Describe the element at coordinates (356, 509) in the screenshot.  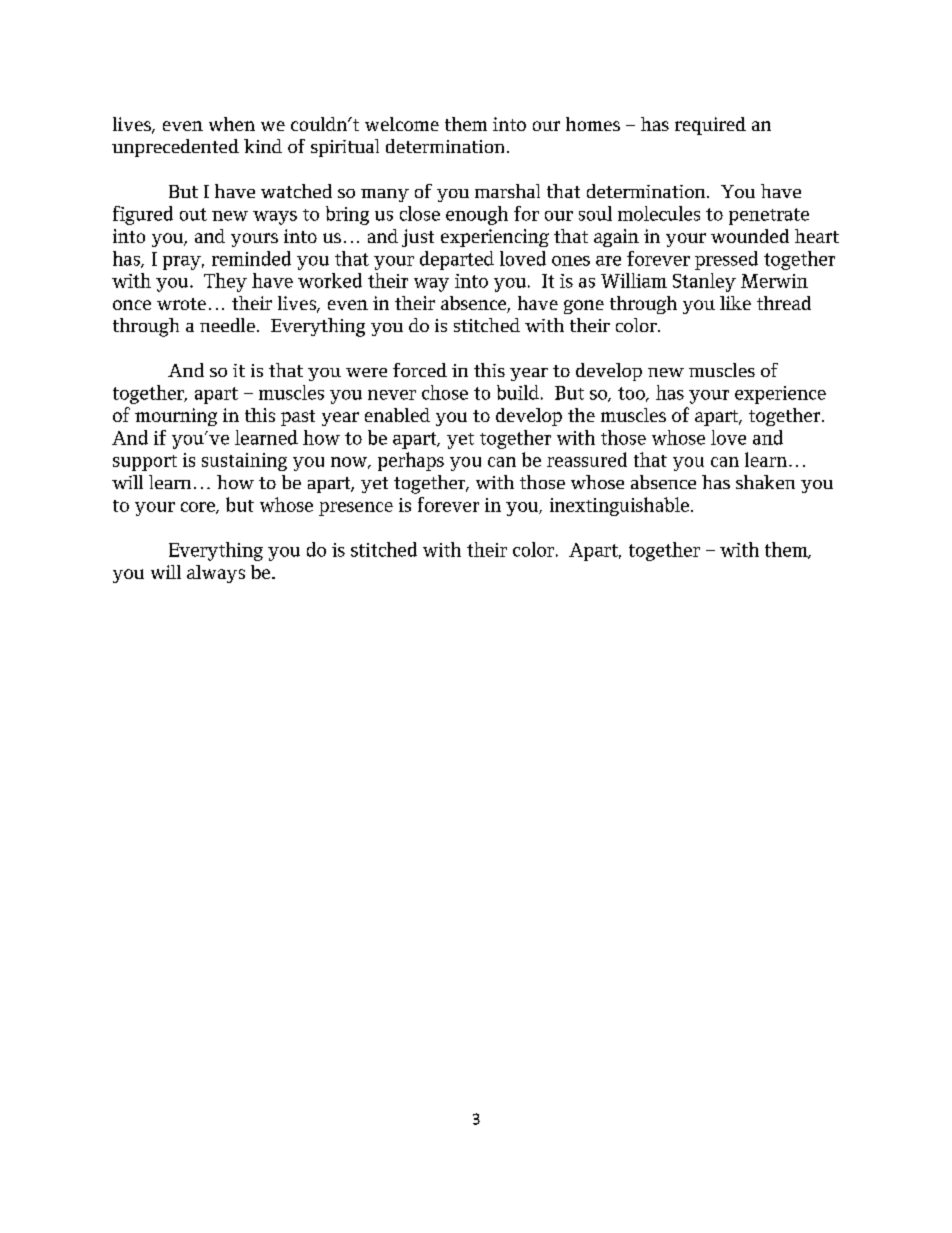
I see `presence` at that location.
